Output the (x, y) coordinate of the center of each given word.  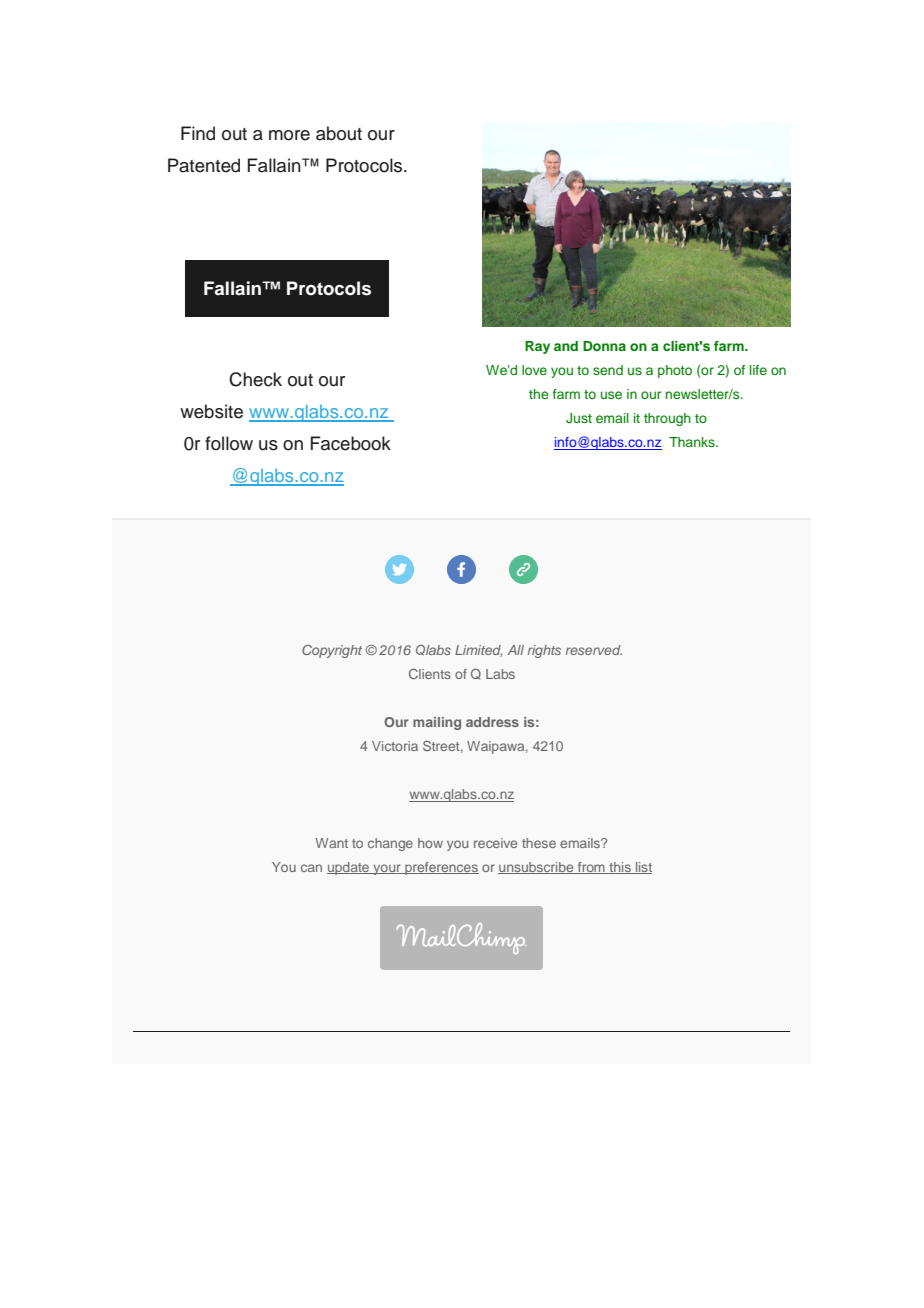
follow (229, 443)
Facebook (351, 443)
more (289, 135)
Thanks (693, 442)
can (311, 868)
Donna (604, 346)
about (339, 133)
